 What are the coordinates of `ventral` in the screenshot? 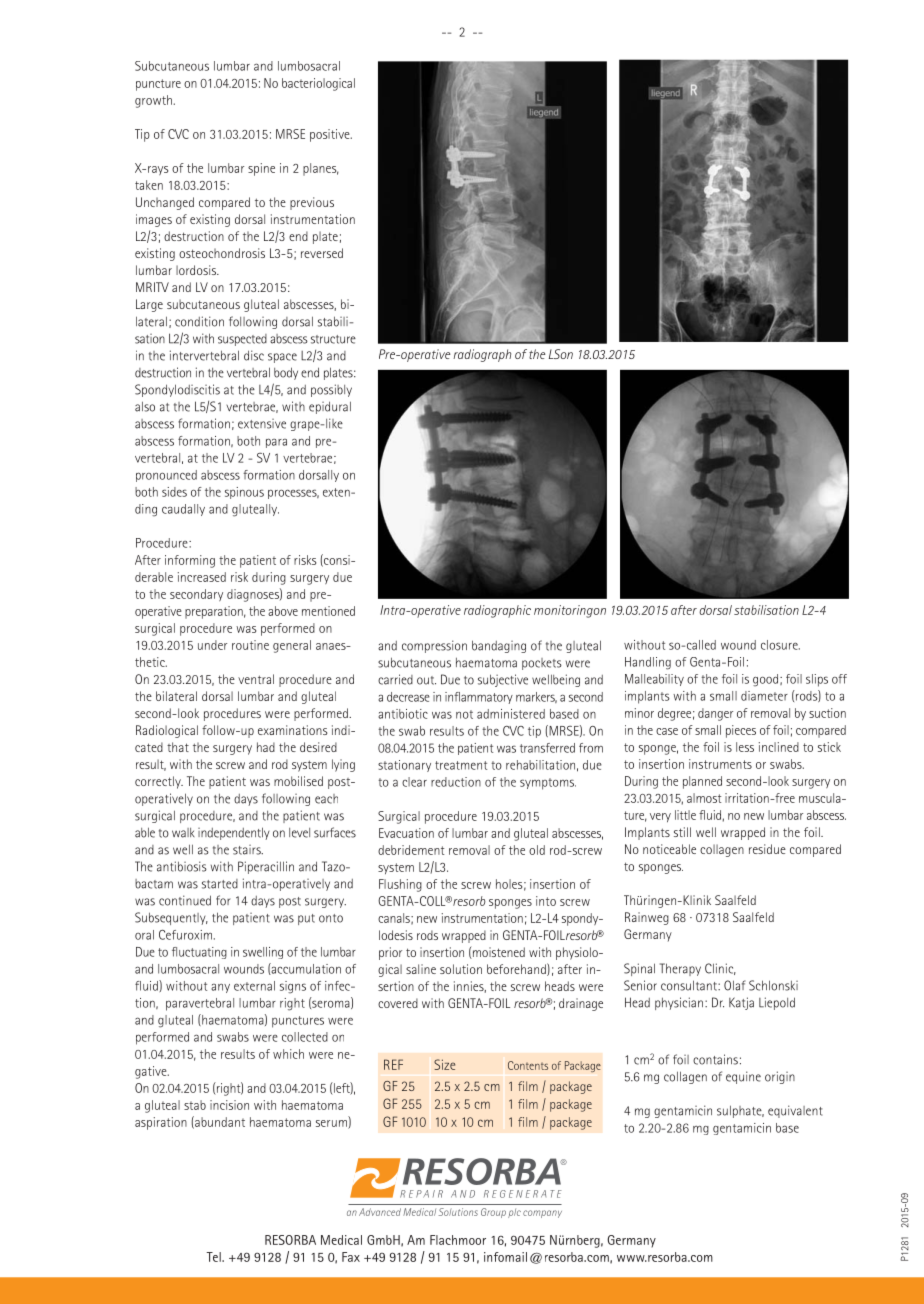 It's located at (256, 679).
